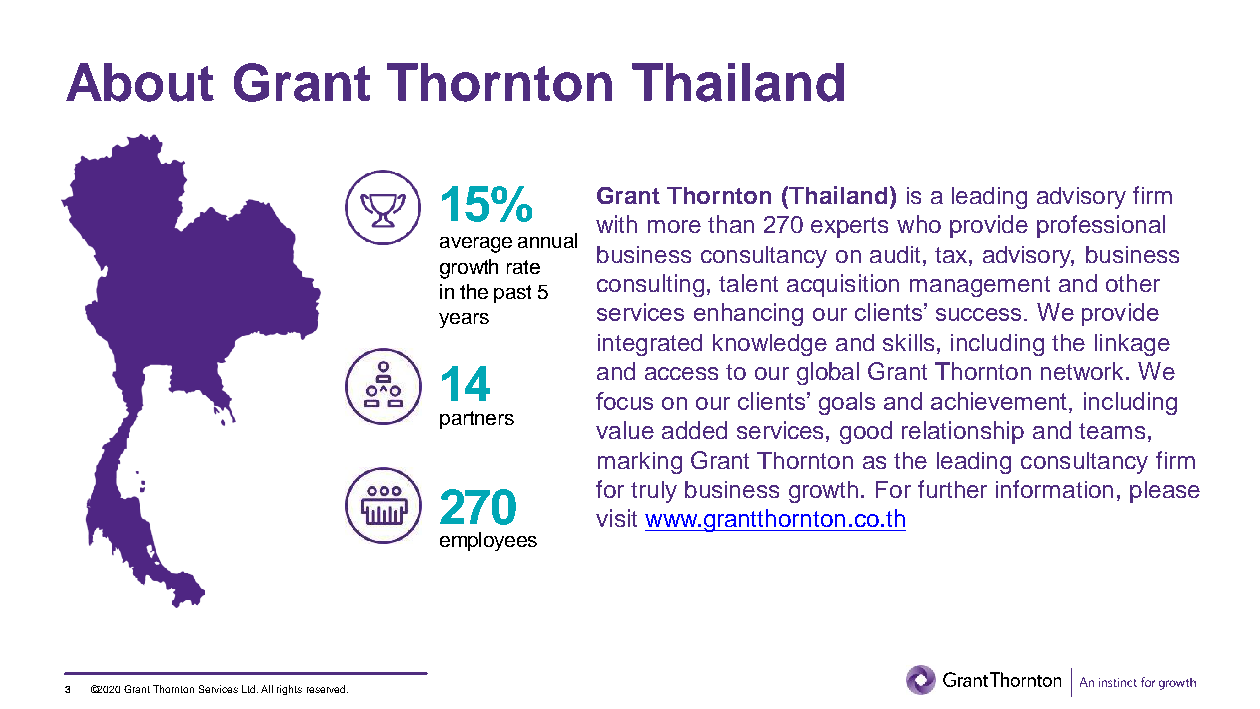  I want to click on years, so click(464, 320).
